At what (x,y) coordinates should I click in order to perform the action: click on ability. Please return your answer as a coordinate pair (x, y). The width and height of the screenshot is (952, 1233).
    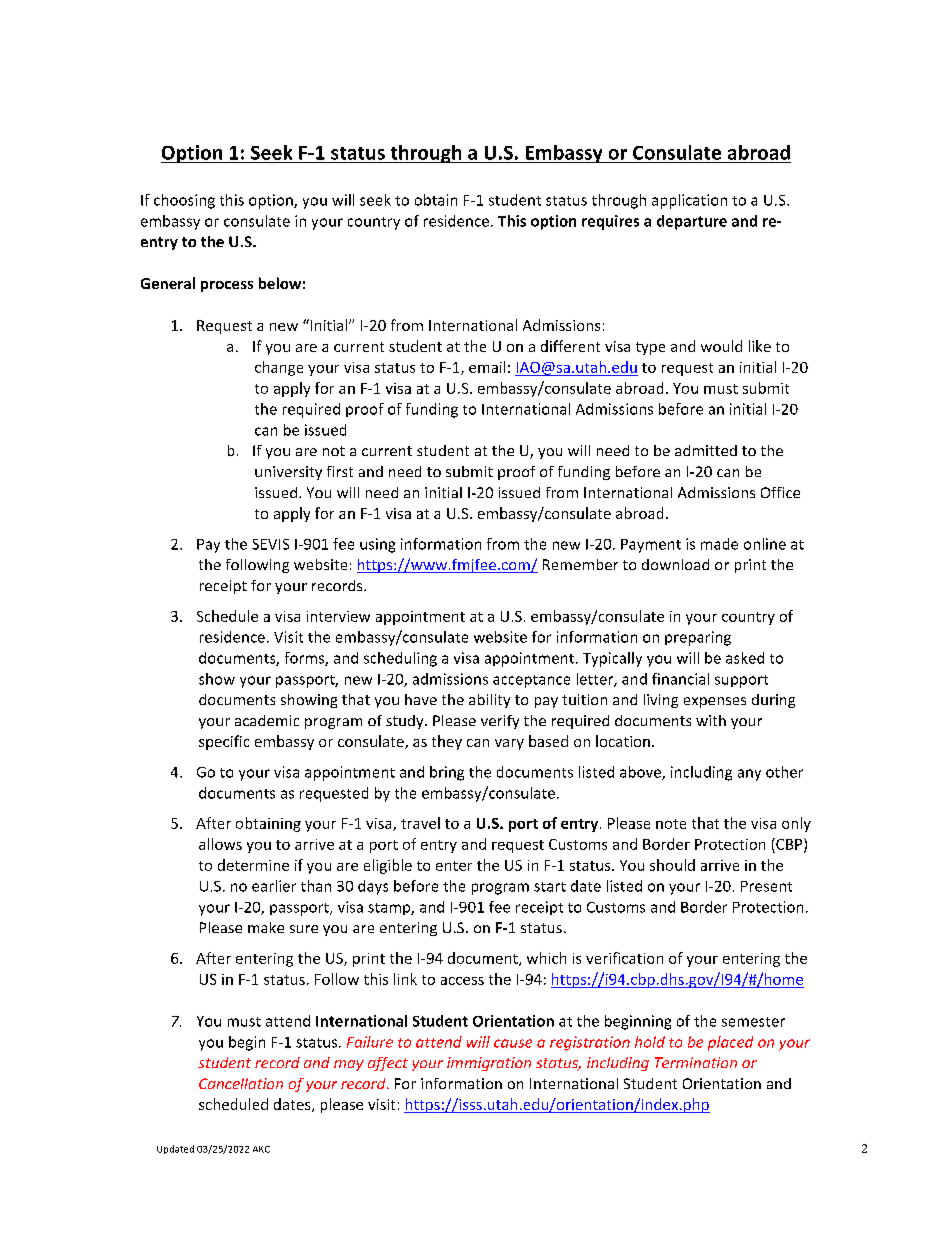
    Looking at the image, I should click on (489, 701).
